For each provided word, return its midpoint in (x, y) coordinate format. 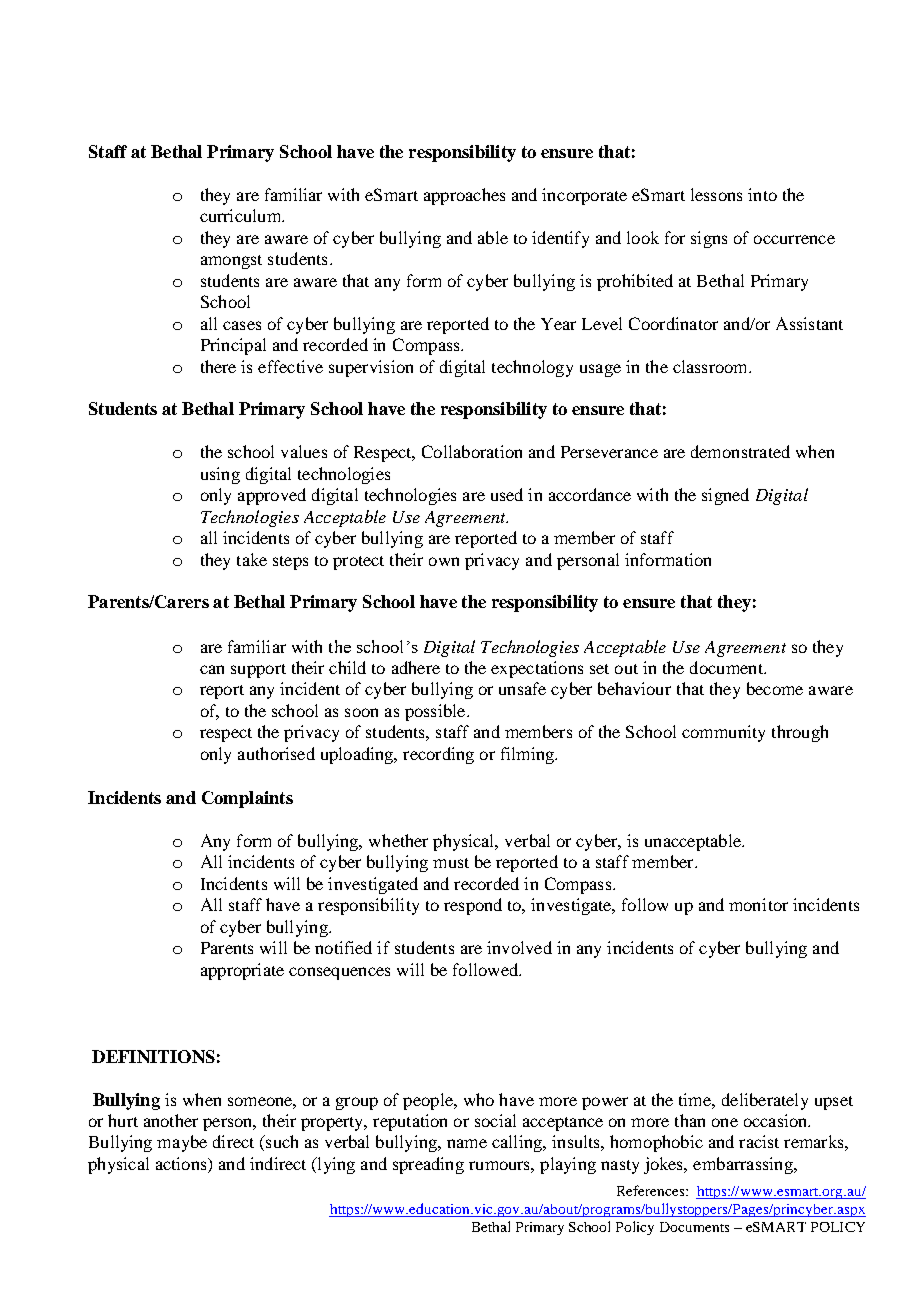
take (252, 559)
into (762, 194)
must (451, 863)
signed (725, 496)
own (444, 561)
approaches (464, 196)
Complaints (247, 799)
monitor (758, 904)
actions (182, 1163)
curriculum (242, 215)
